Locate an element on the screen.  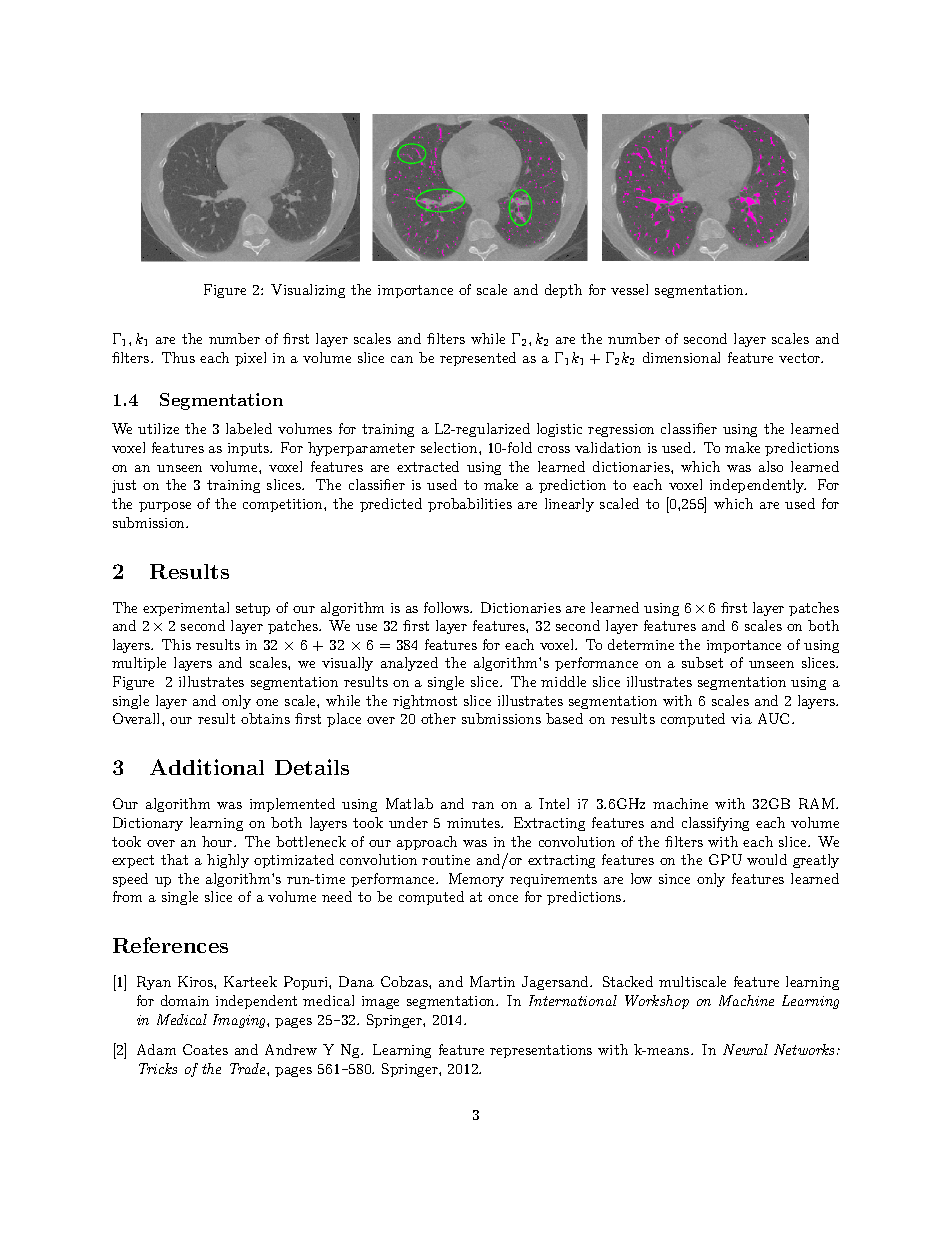
Coates is located at coordinates (205, 1049).
